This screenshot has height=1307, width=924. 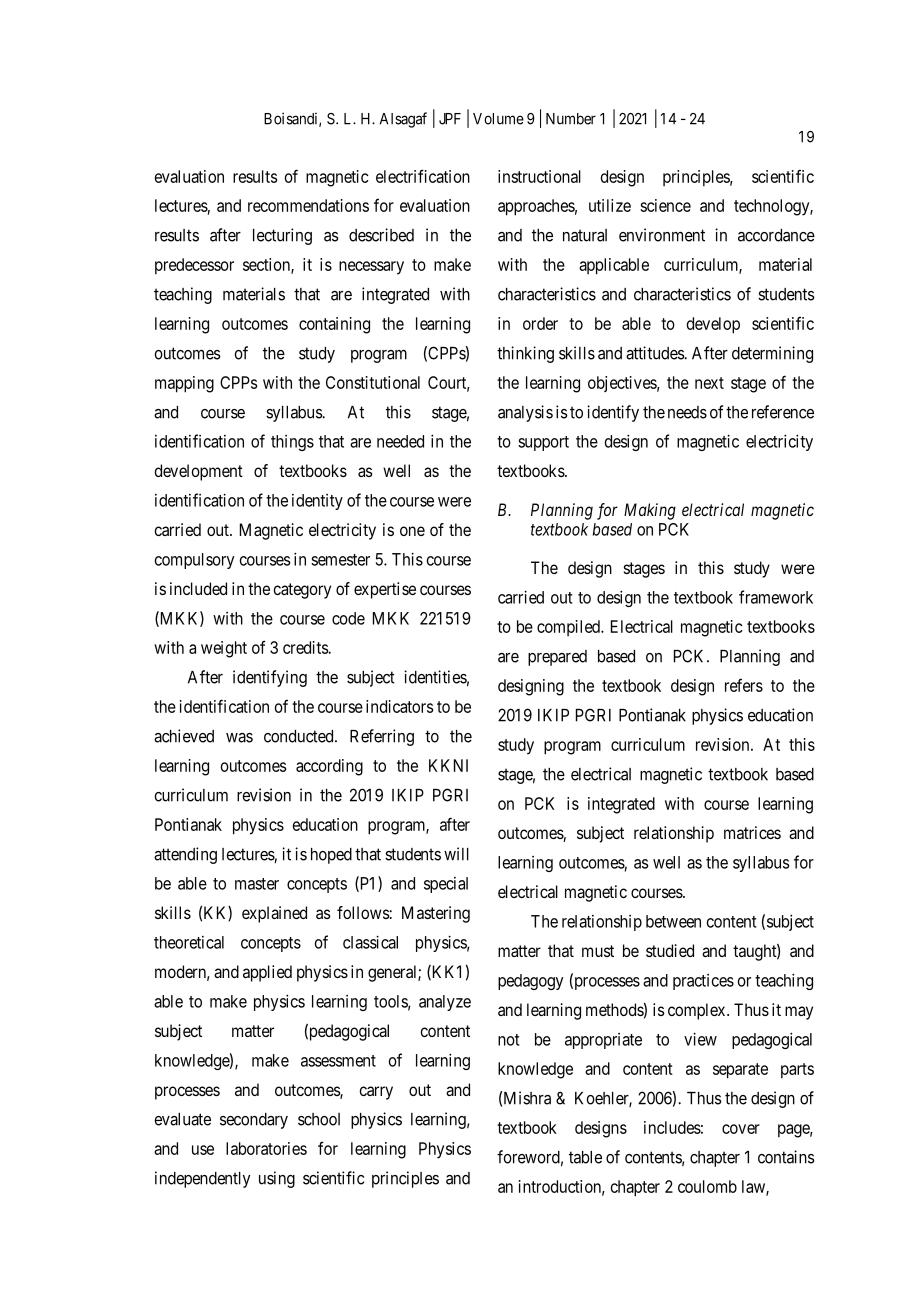 What do you see at coordinates (665, 205) in the screenshot?
I see `science` at bounding box center [665, 205].
